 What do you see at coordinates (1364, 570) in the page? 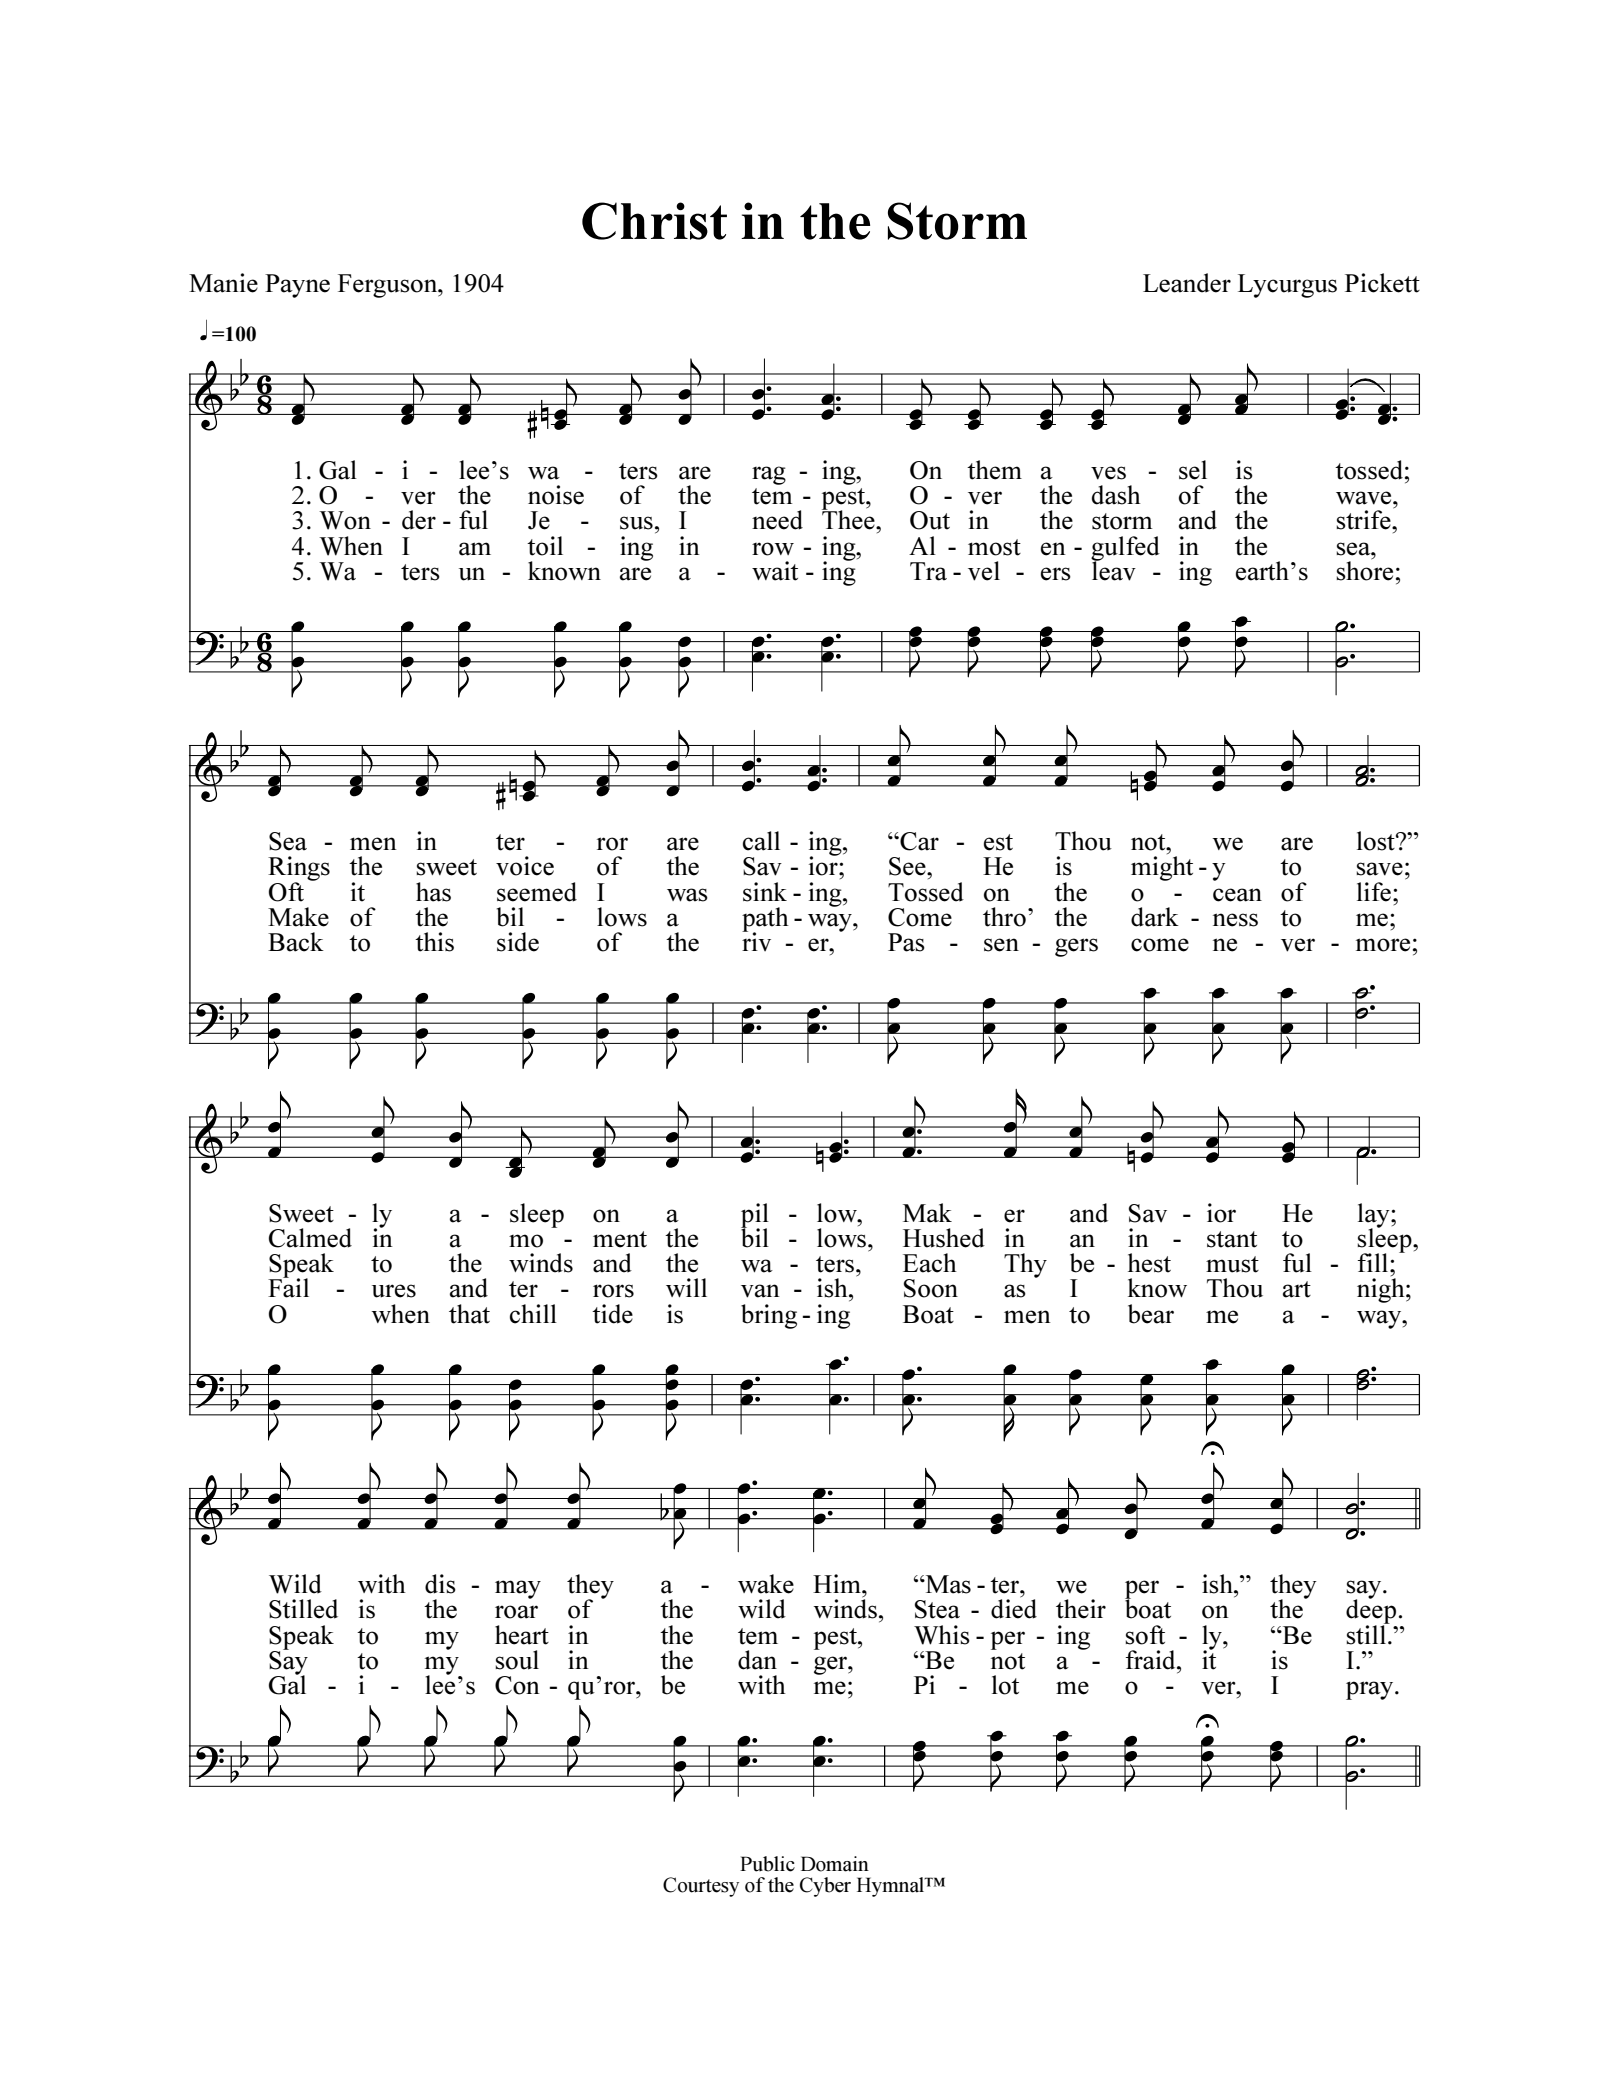
I see `shore` at bounding box center [1364, 570].
